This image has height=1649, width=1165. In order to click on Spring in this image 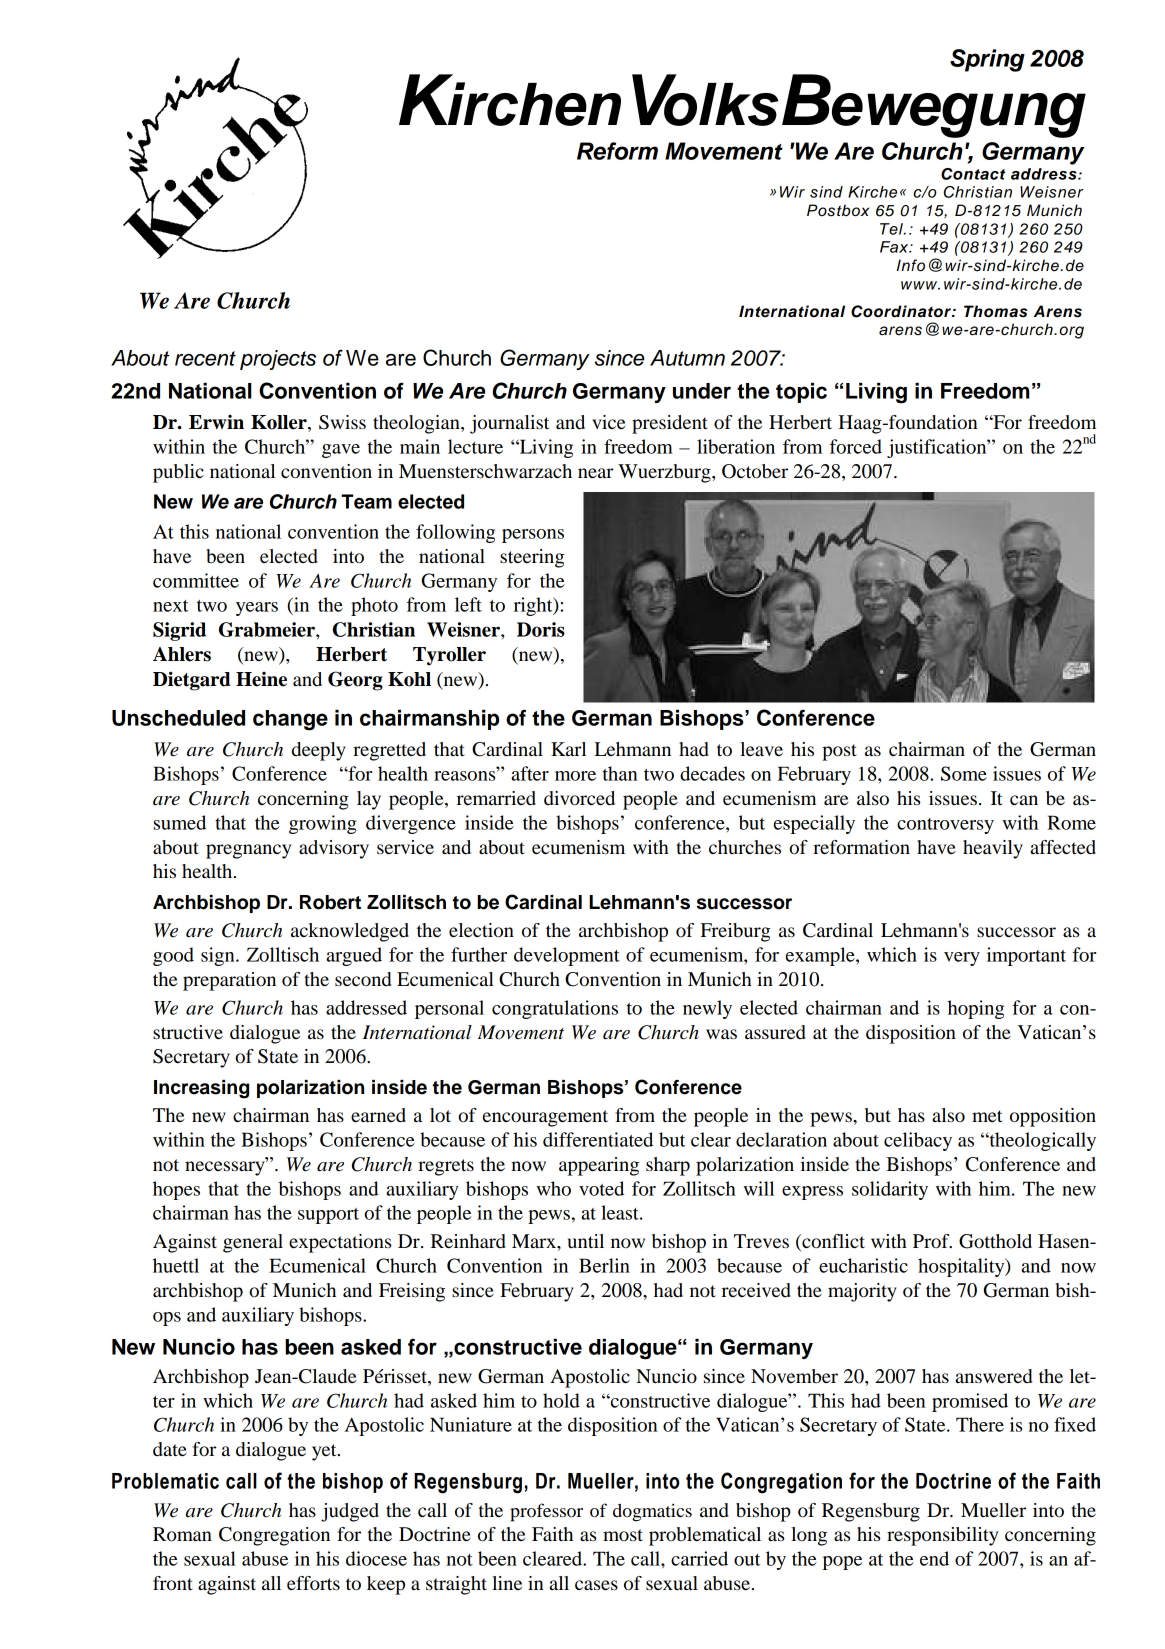, I will do `click(987, 60)`.
